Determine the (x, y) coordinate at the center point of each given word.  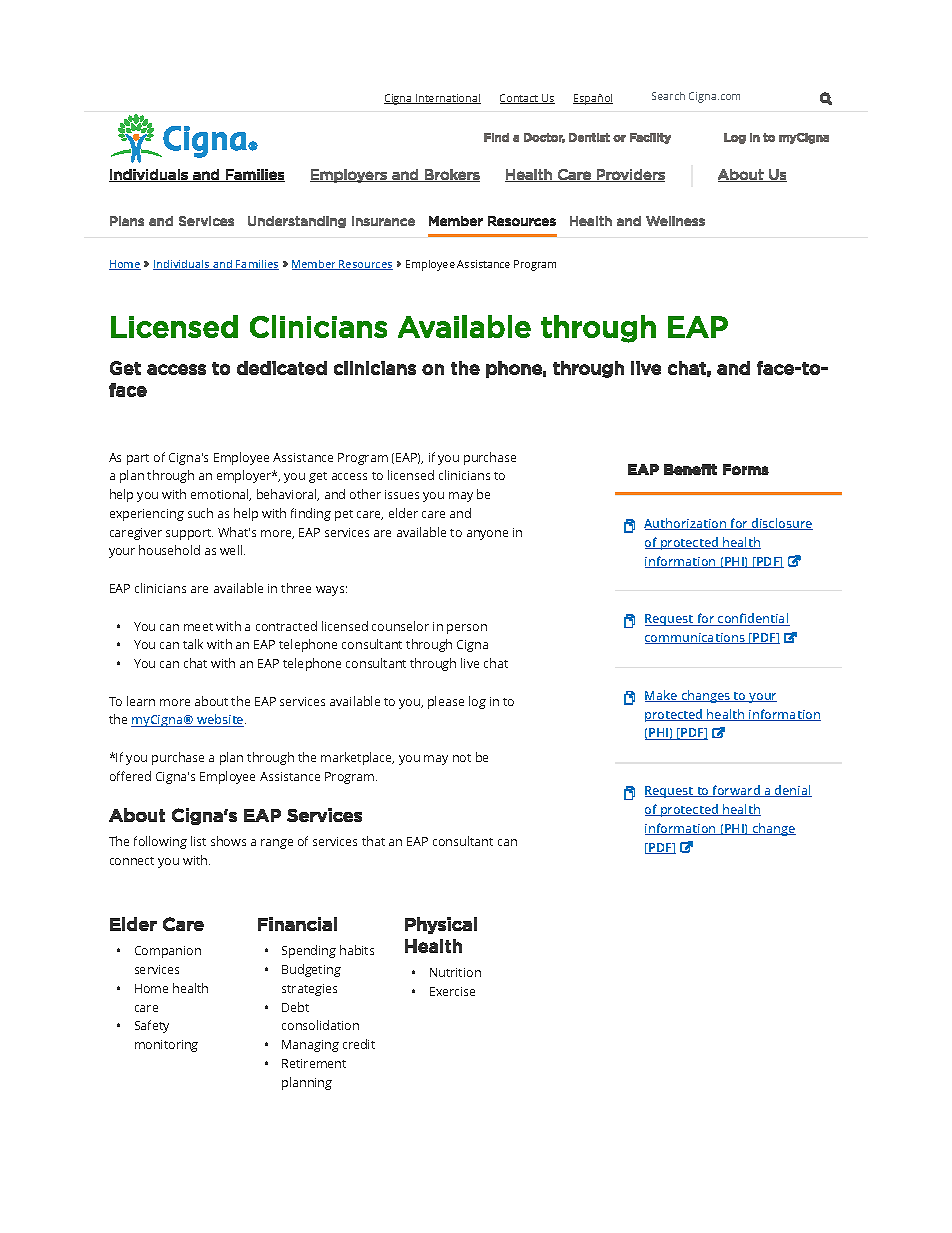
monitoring (166, 1046)
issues (402, 494)
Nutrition (455, 972)
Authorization (686, 524)
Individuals (182, 265)
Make (662, 696)
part (138, 459)
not (462, 758)
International (447, 99)
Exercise (452, 991)
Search (668, 96)
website (220, 720)
